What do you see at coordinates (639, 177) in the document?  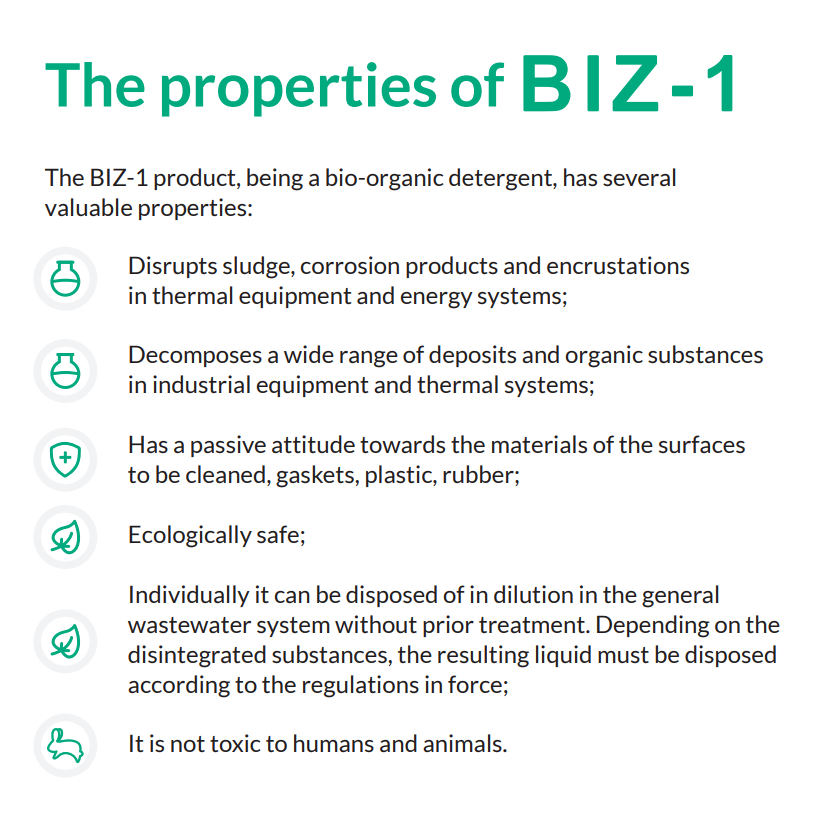 I see `several` at bounding box center [639, 177].
